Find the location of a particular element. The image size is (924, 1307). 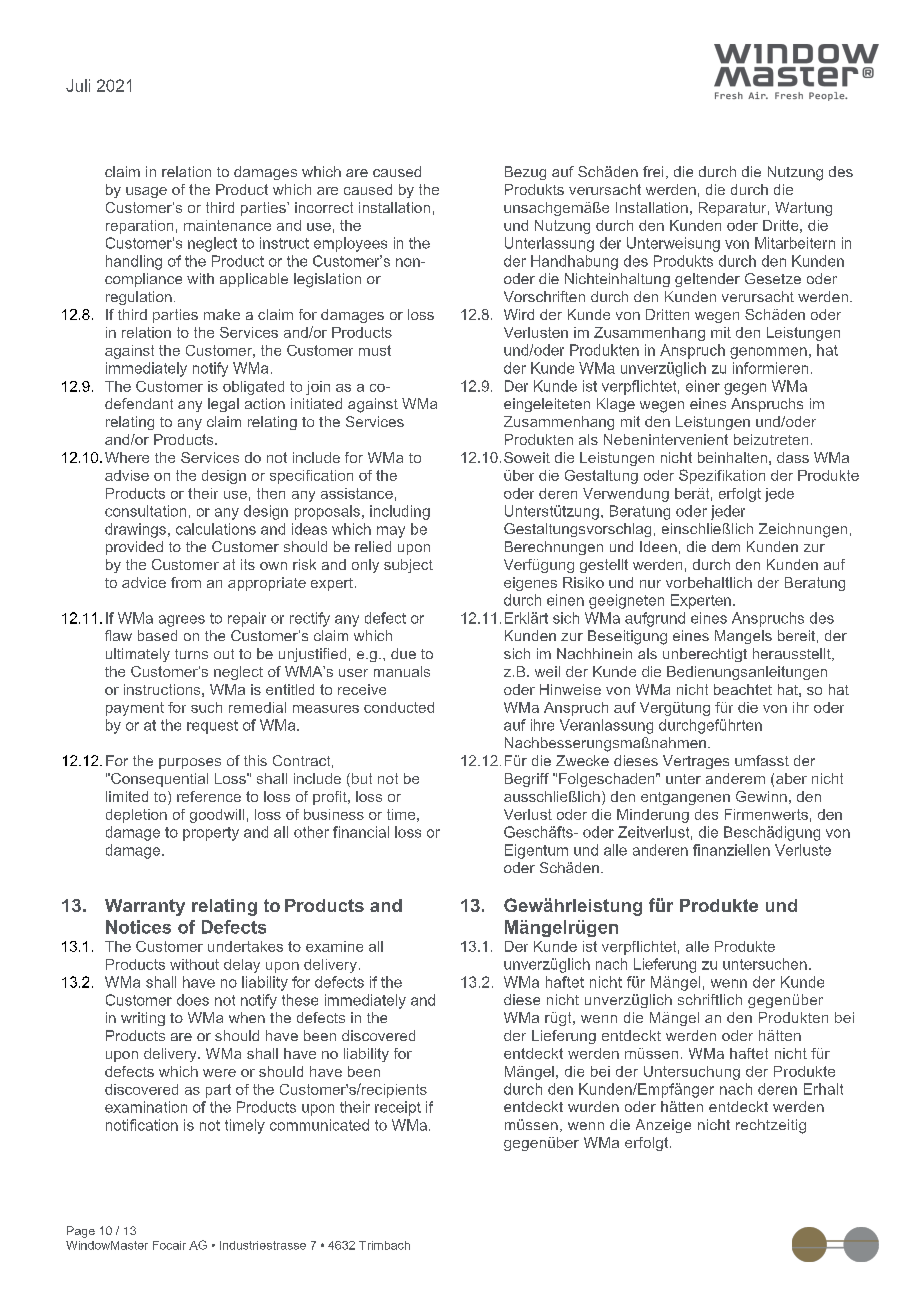

communicated is located at coordinates (319, 1125).
